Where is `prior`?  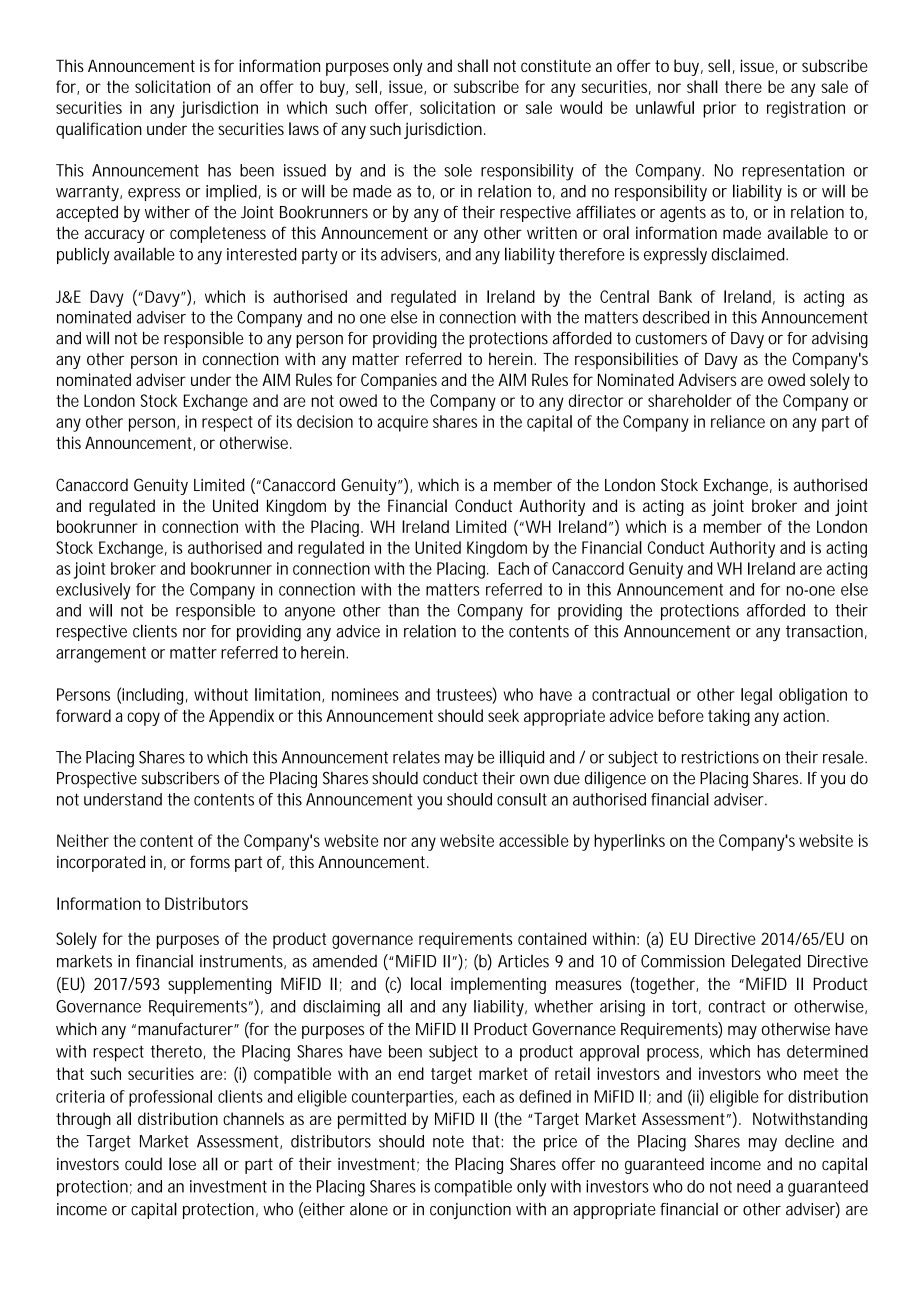
prior is located at coordinates (719, 109).
